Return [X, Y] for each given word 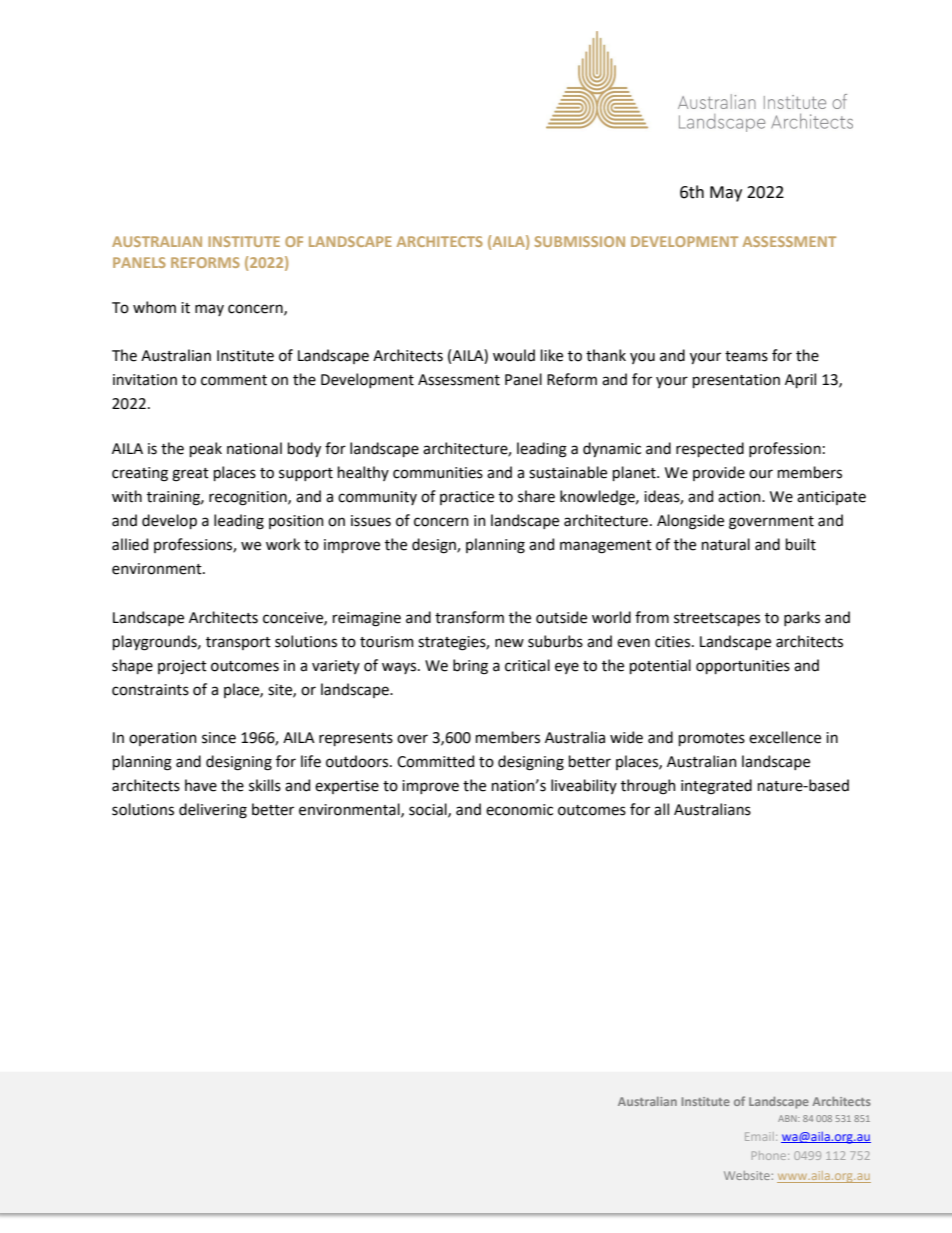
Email [759, 1136]
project [182, 667]
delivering [213, 811]
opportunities [743, 667]
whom [154, 307]
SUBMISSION [579, 241]
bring [470, 667]
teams [746, 356]
